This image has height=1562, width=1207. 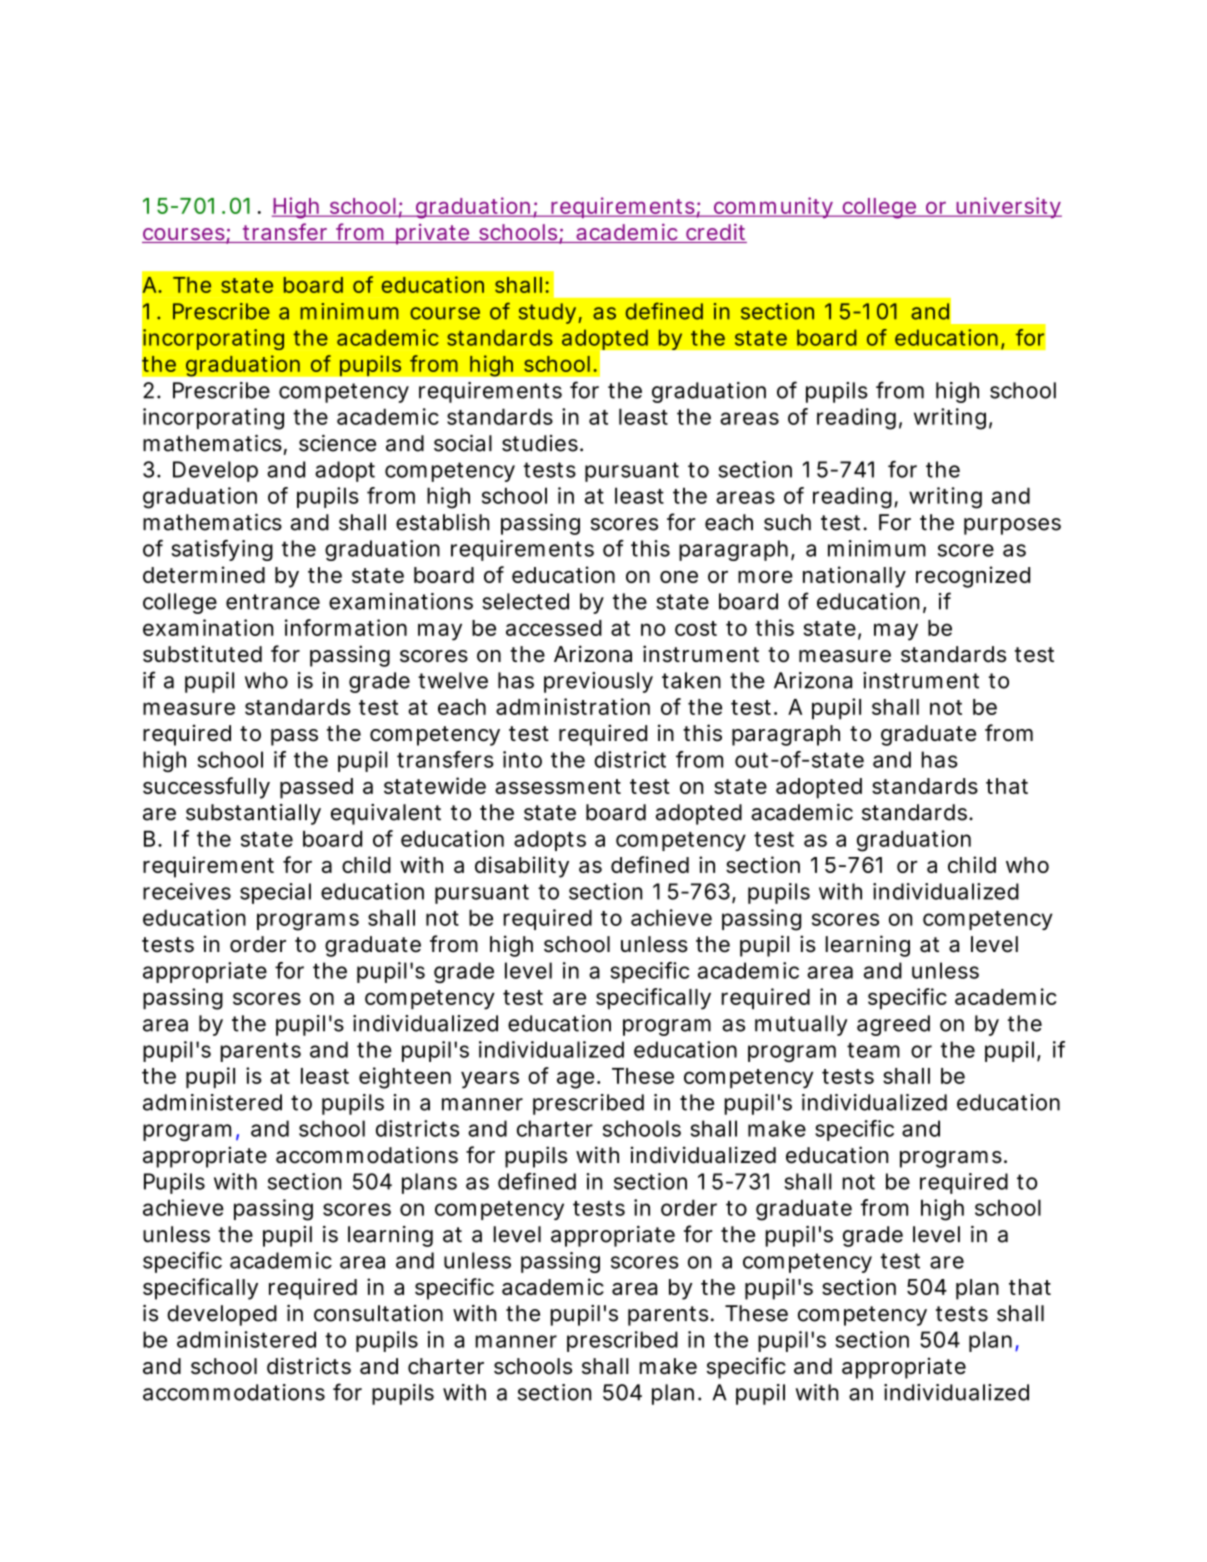 What do you see at coordinates (432, 234) in the image?
I see `private` at bounding box center [432, 234].
